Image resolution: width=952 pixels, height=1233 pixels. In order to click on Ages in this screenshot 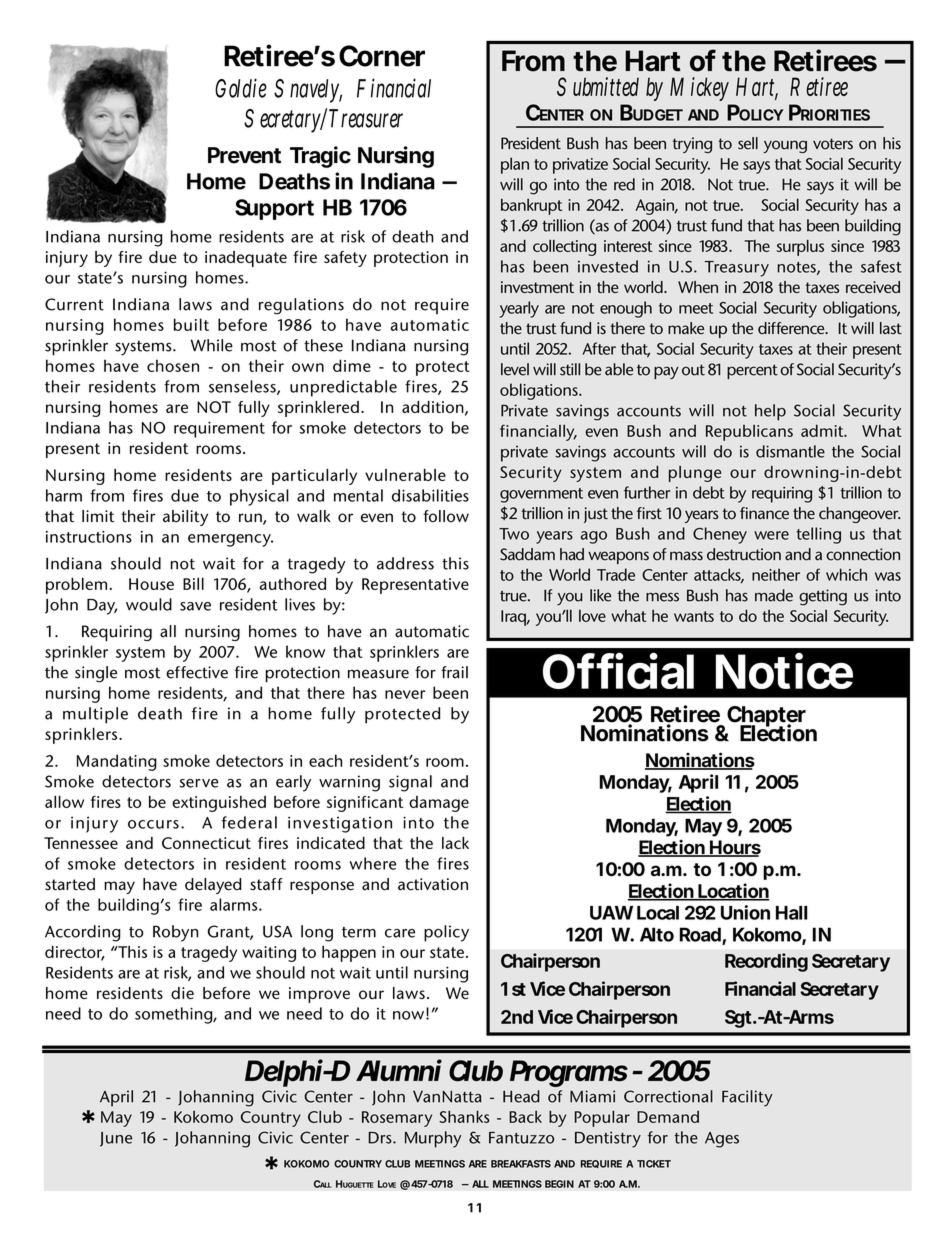, I will do `click(722, 1140)`.
